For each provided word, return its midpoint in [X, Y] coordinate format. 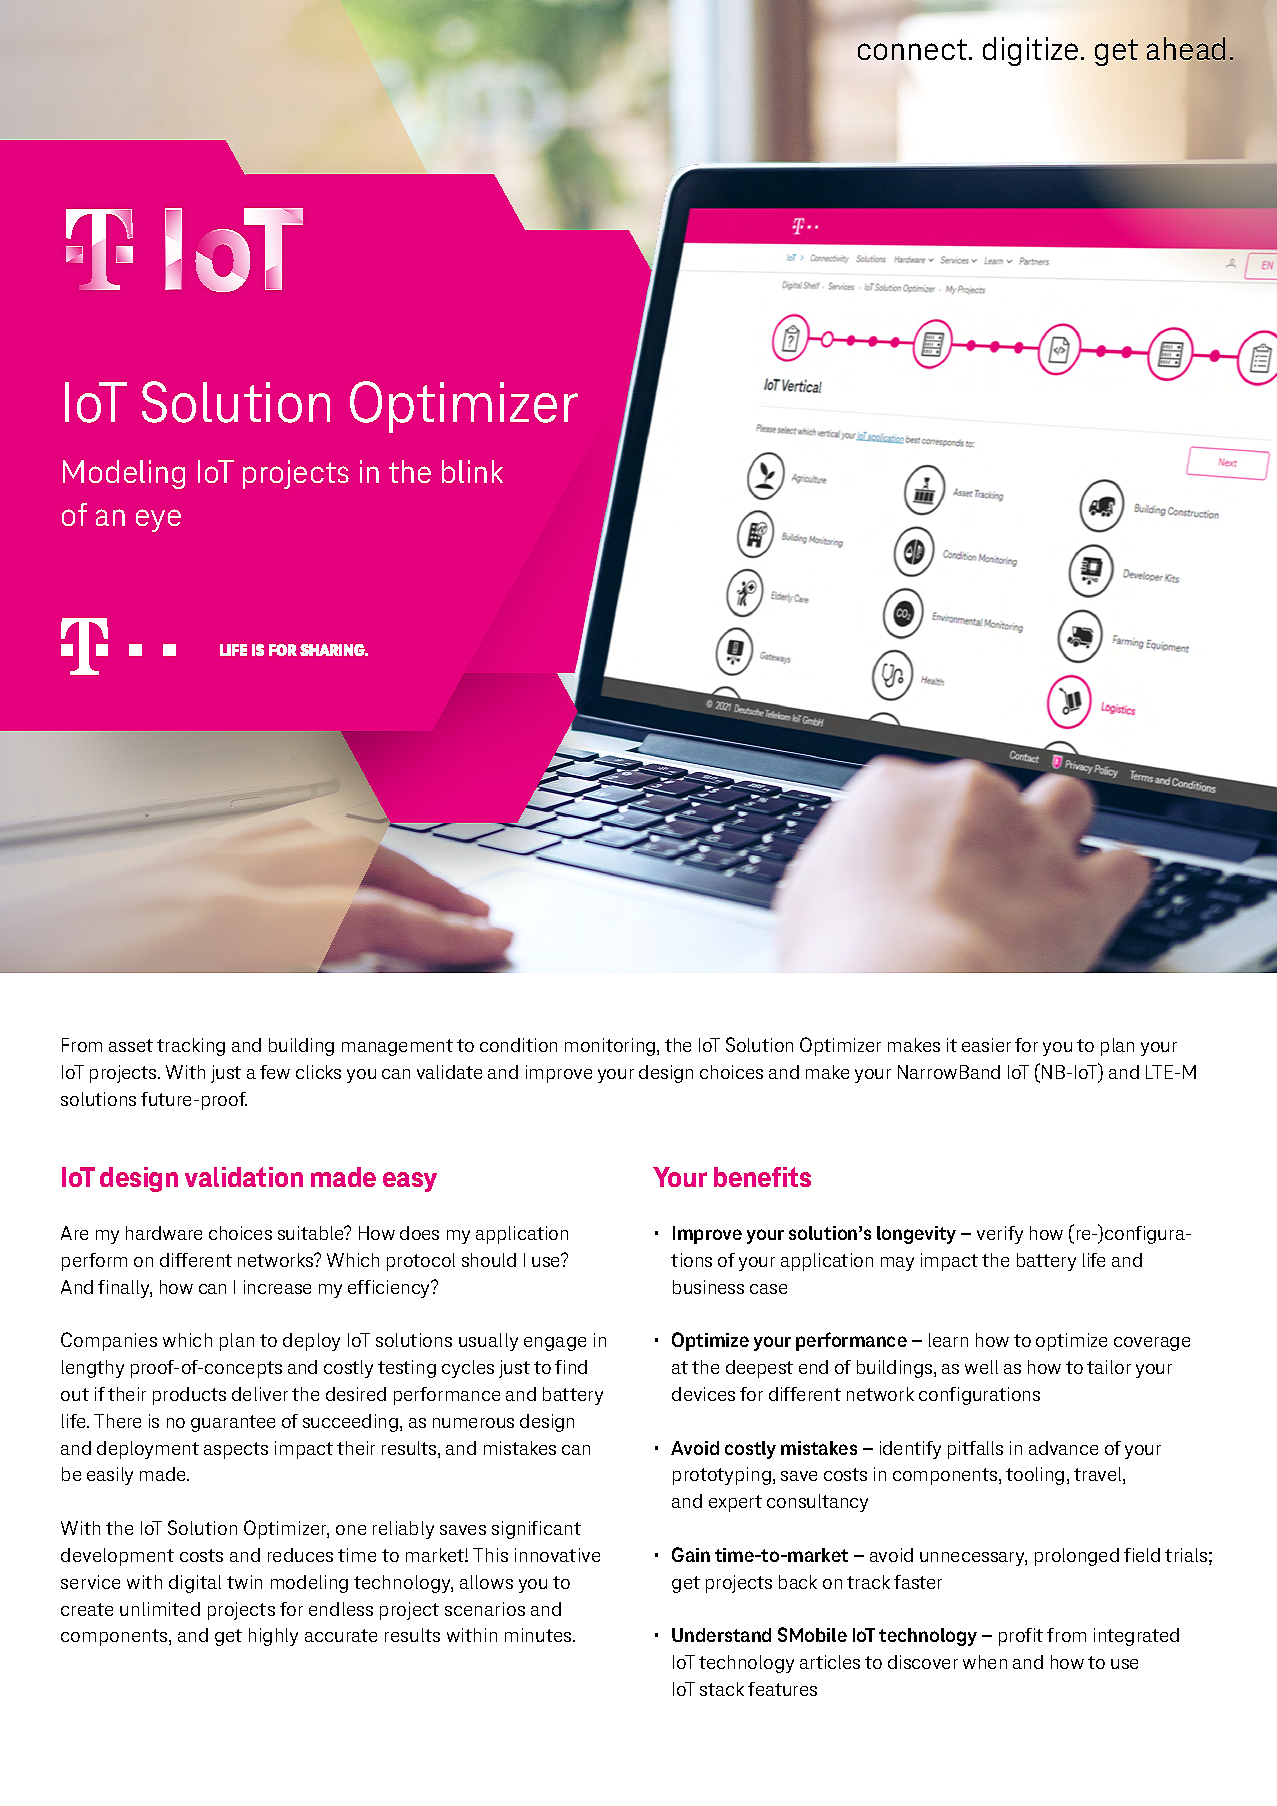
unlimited [160, 1609]
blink [472, 471]
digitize [1030, 51]
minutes [539, 1635]
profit [1021, 1637]
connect [912, 49]
